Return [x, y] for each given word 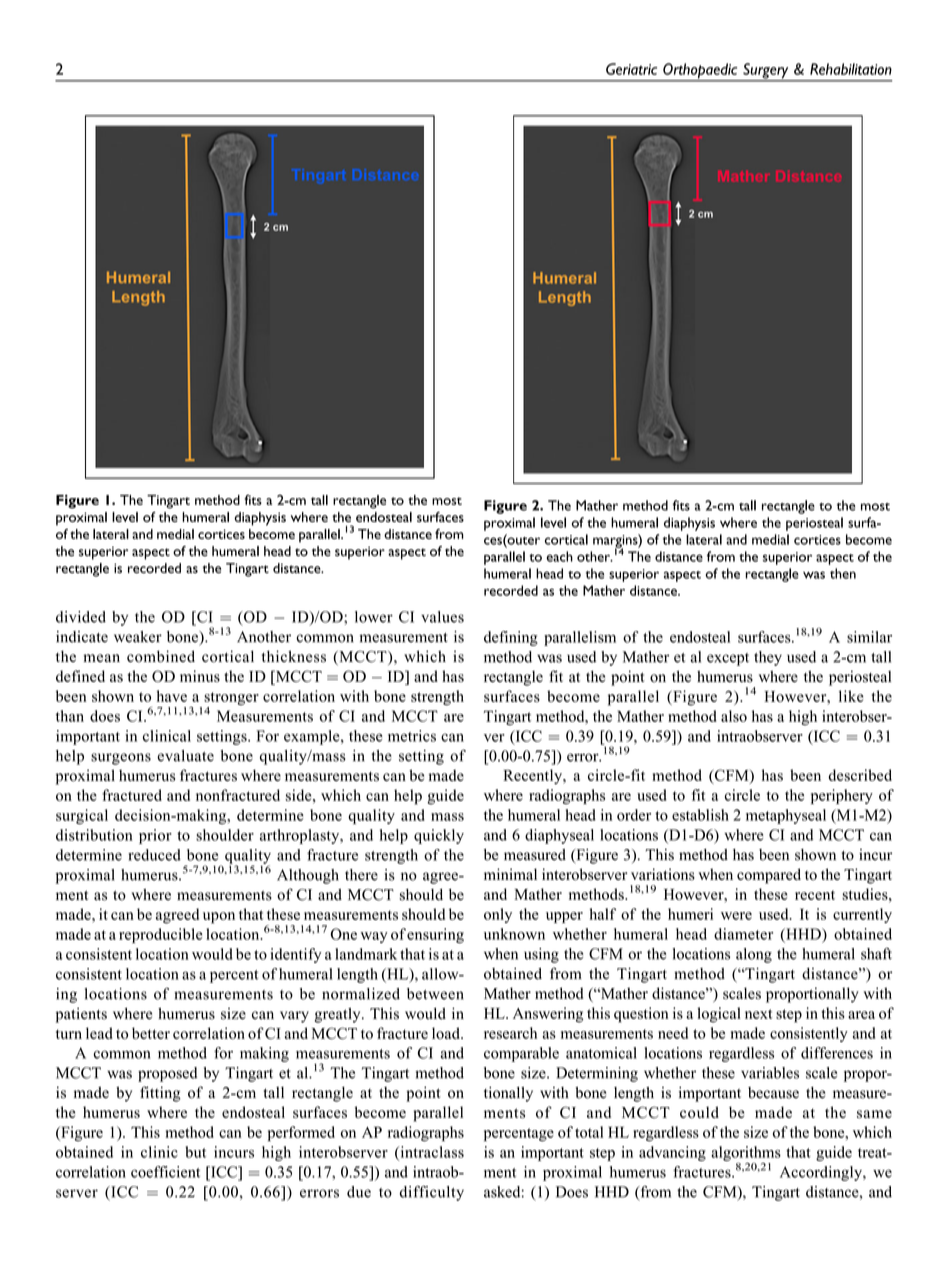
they [768, 658]
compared [769, 876]
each [559, 556]
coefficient [165, 1172]
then [843, 573]
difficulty [432, 1193]
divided [81, 617]
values [442, 617]
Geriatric [631, 69]
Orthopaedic [700, 72]
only [498, 915]
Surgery [766, 72]
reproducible [161, 935]
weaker [138, 637]
